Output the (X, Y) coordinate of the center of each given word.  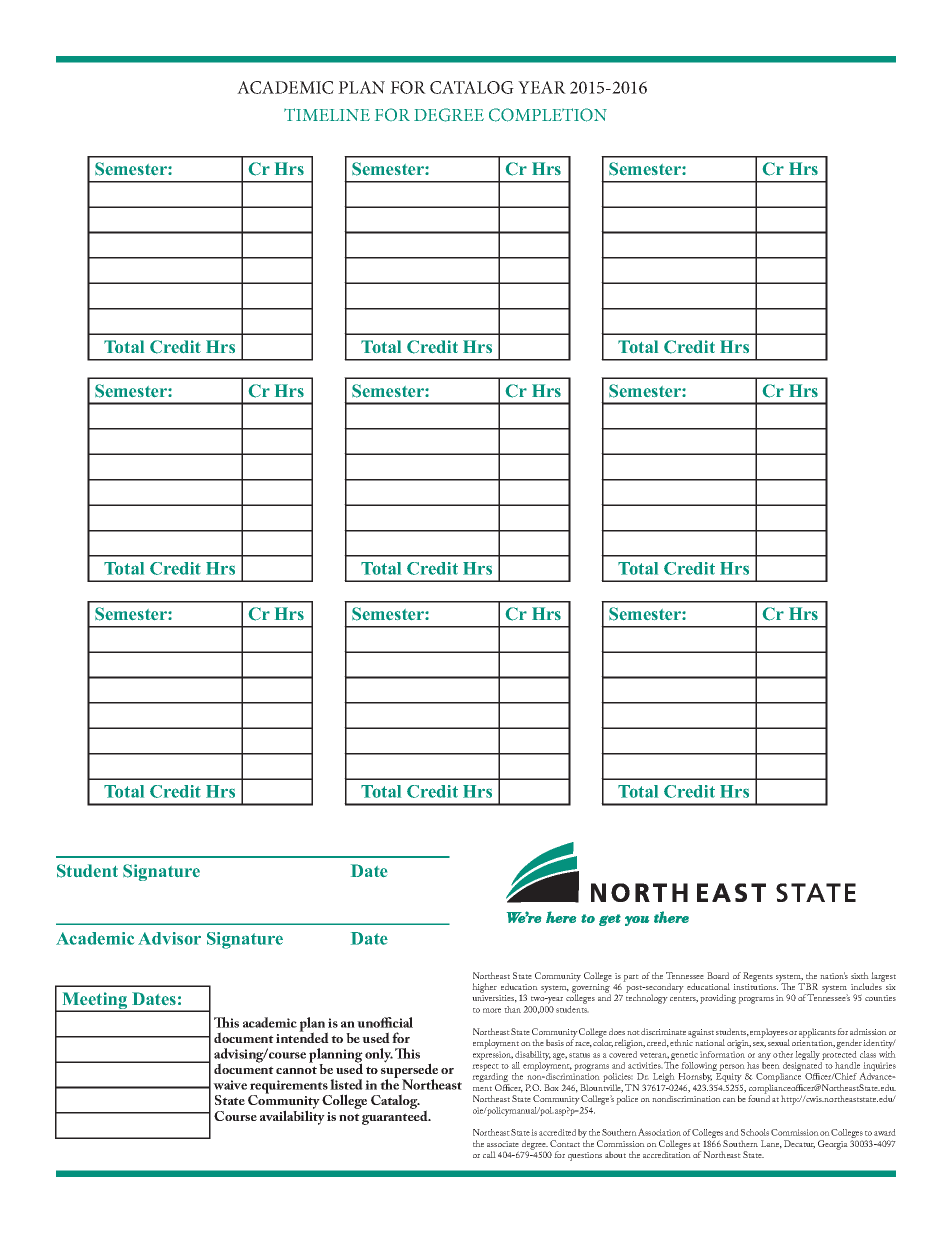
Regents (758, 977)
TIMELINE (327, 114)
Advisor (169, 938)
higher (484, 988)
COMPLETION (548, 115)
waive (230, 1085)
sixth (860, 975)
